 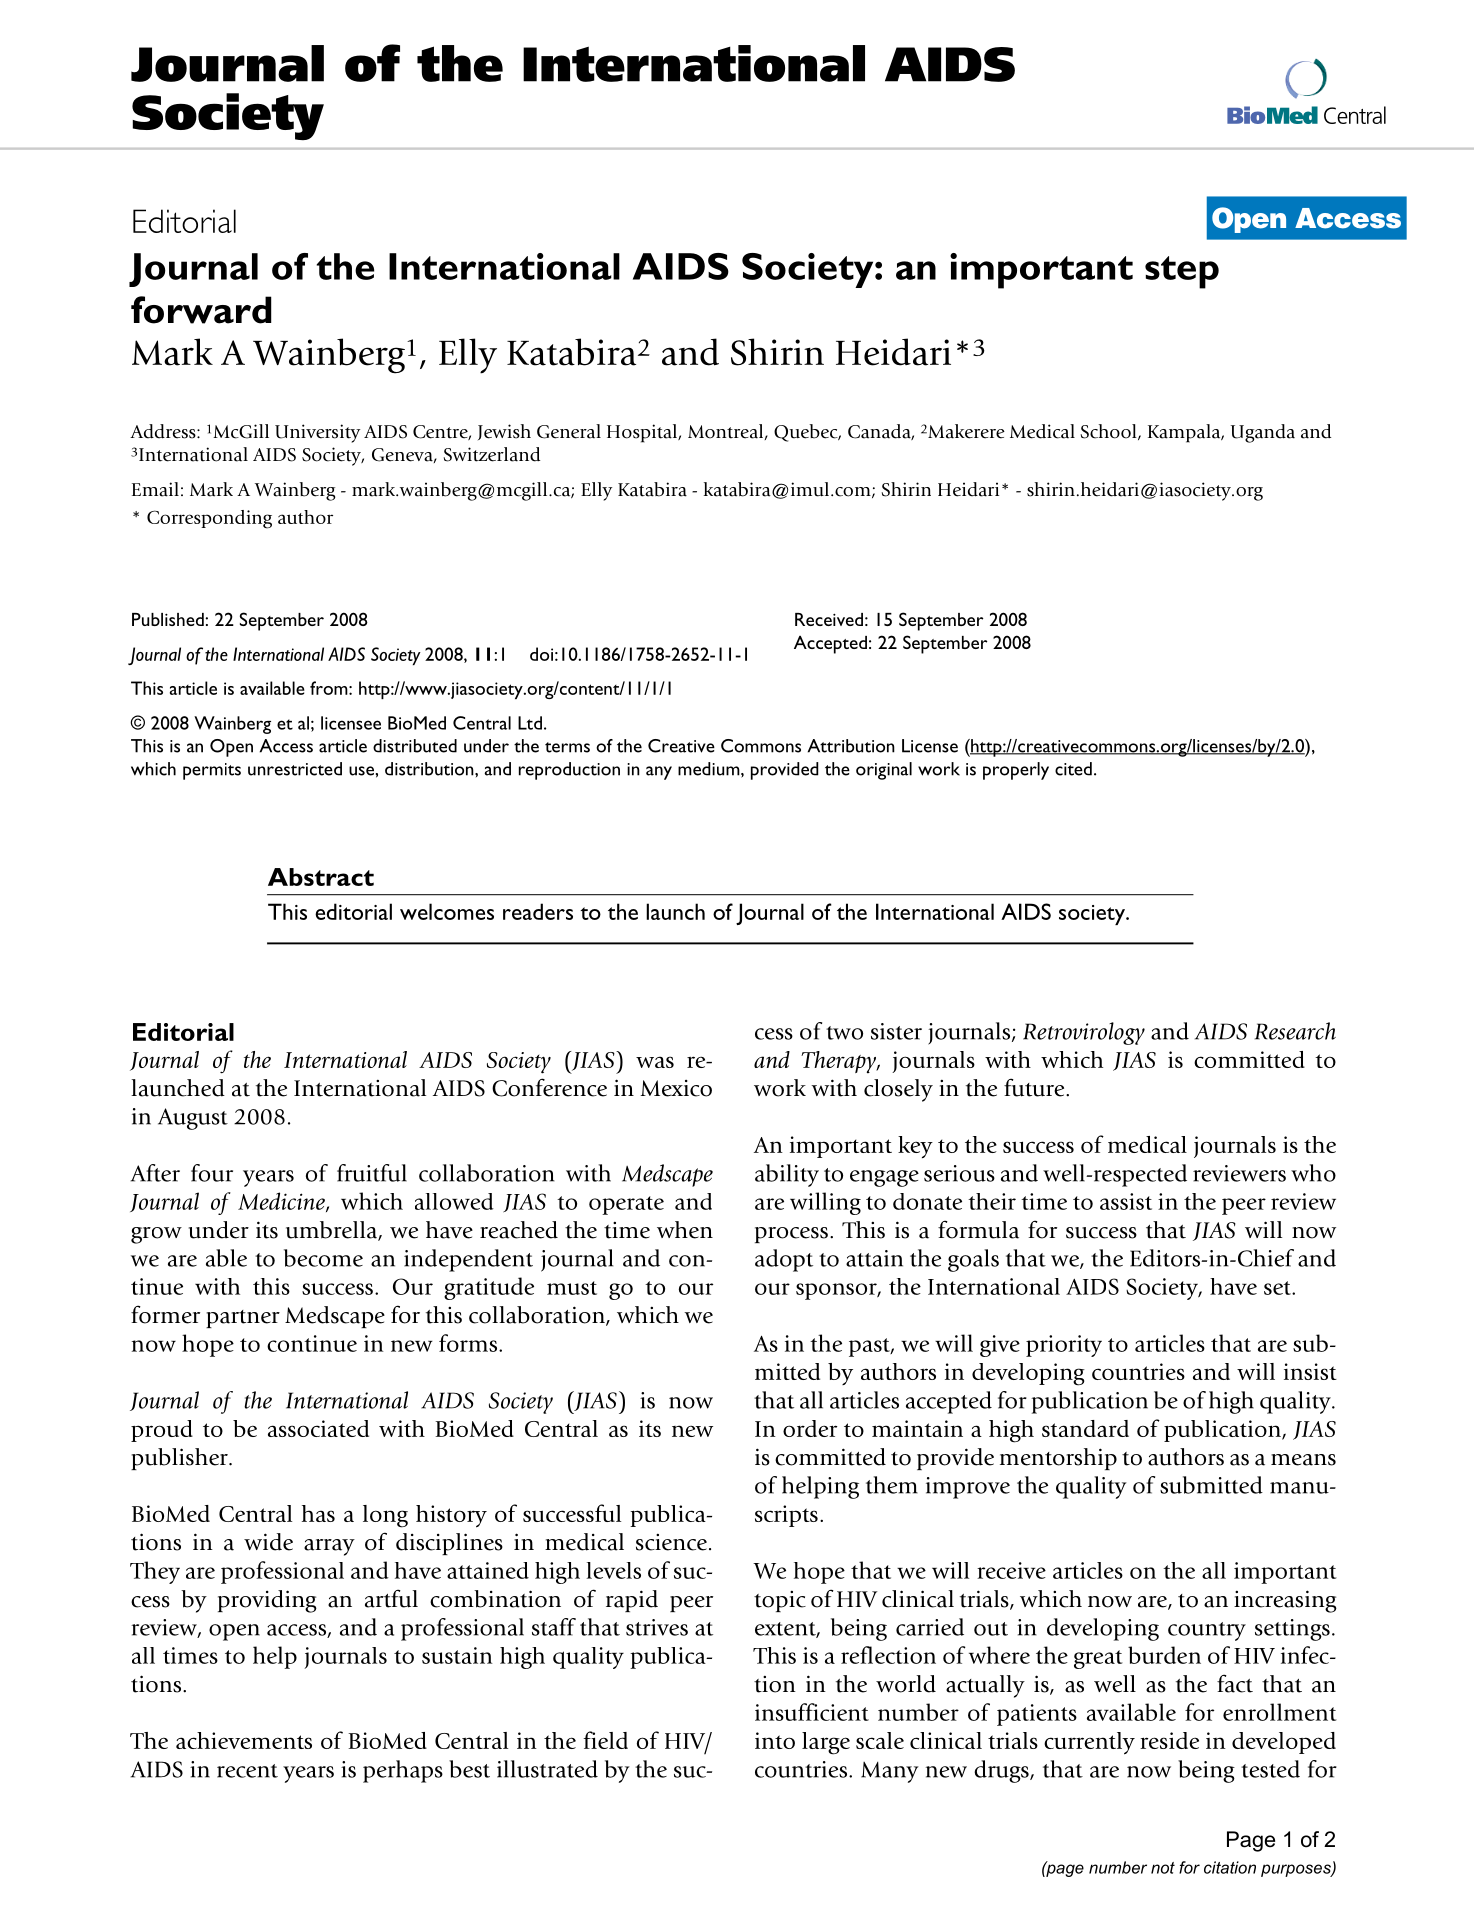 I want to click on General, so click(x=569, y=431).
